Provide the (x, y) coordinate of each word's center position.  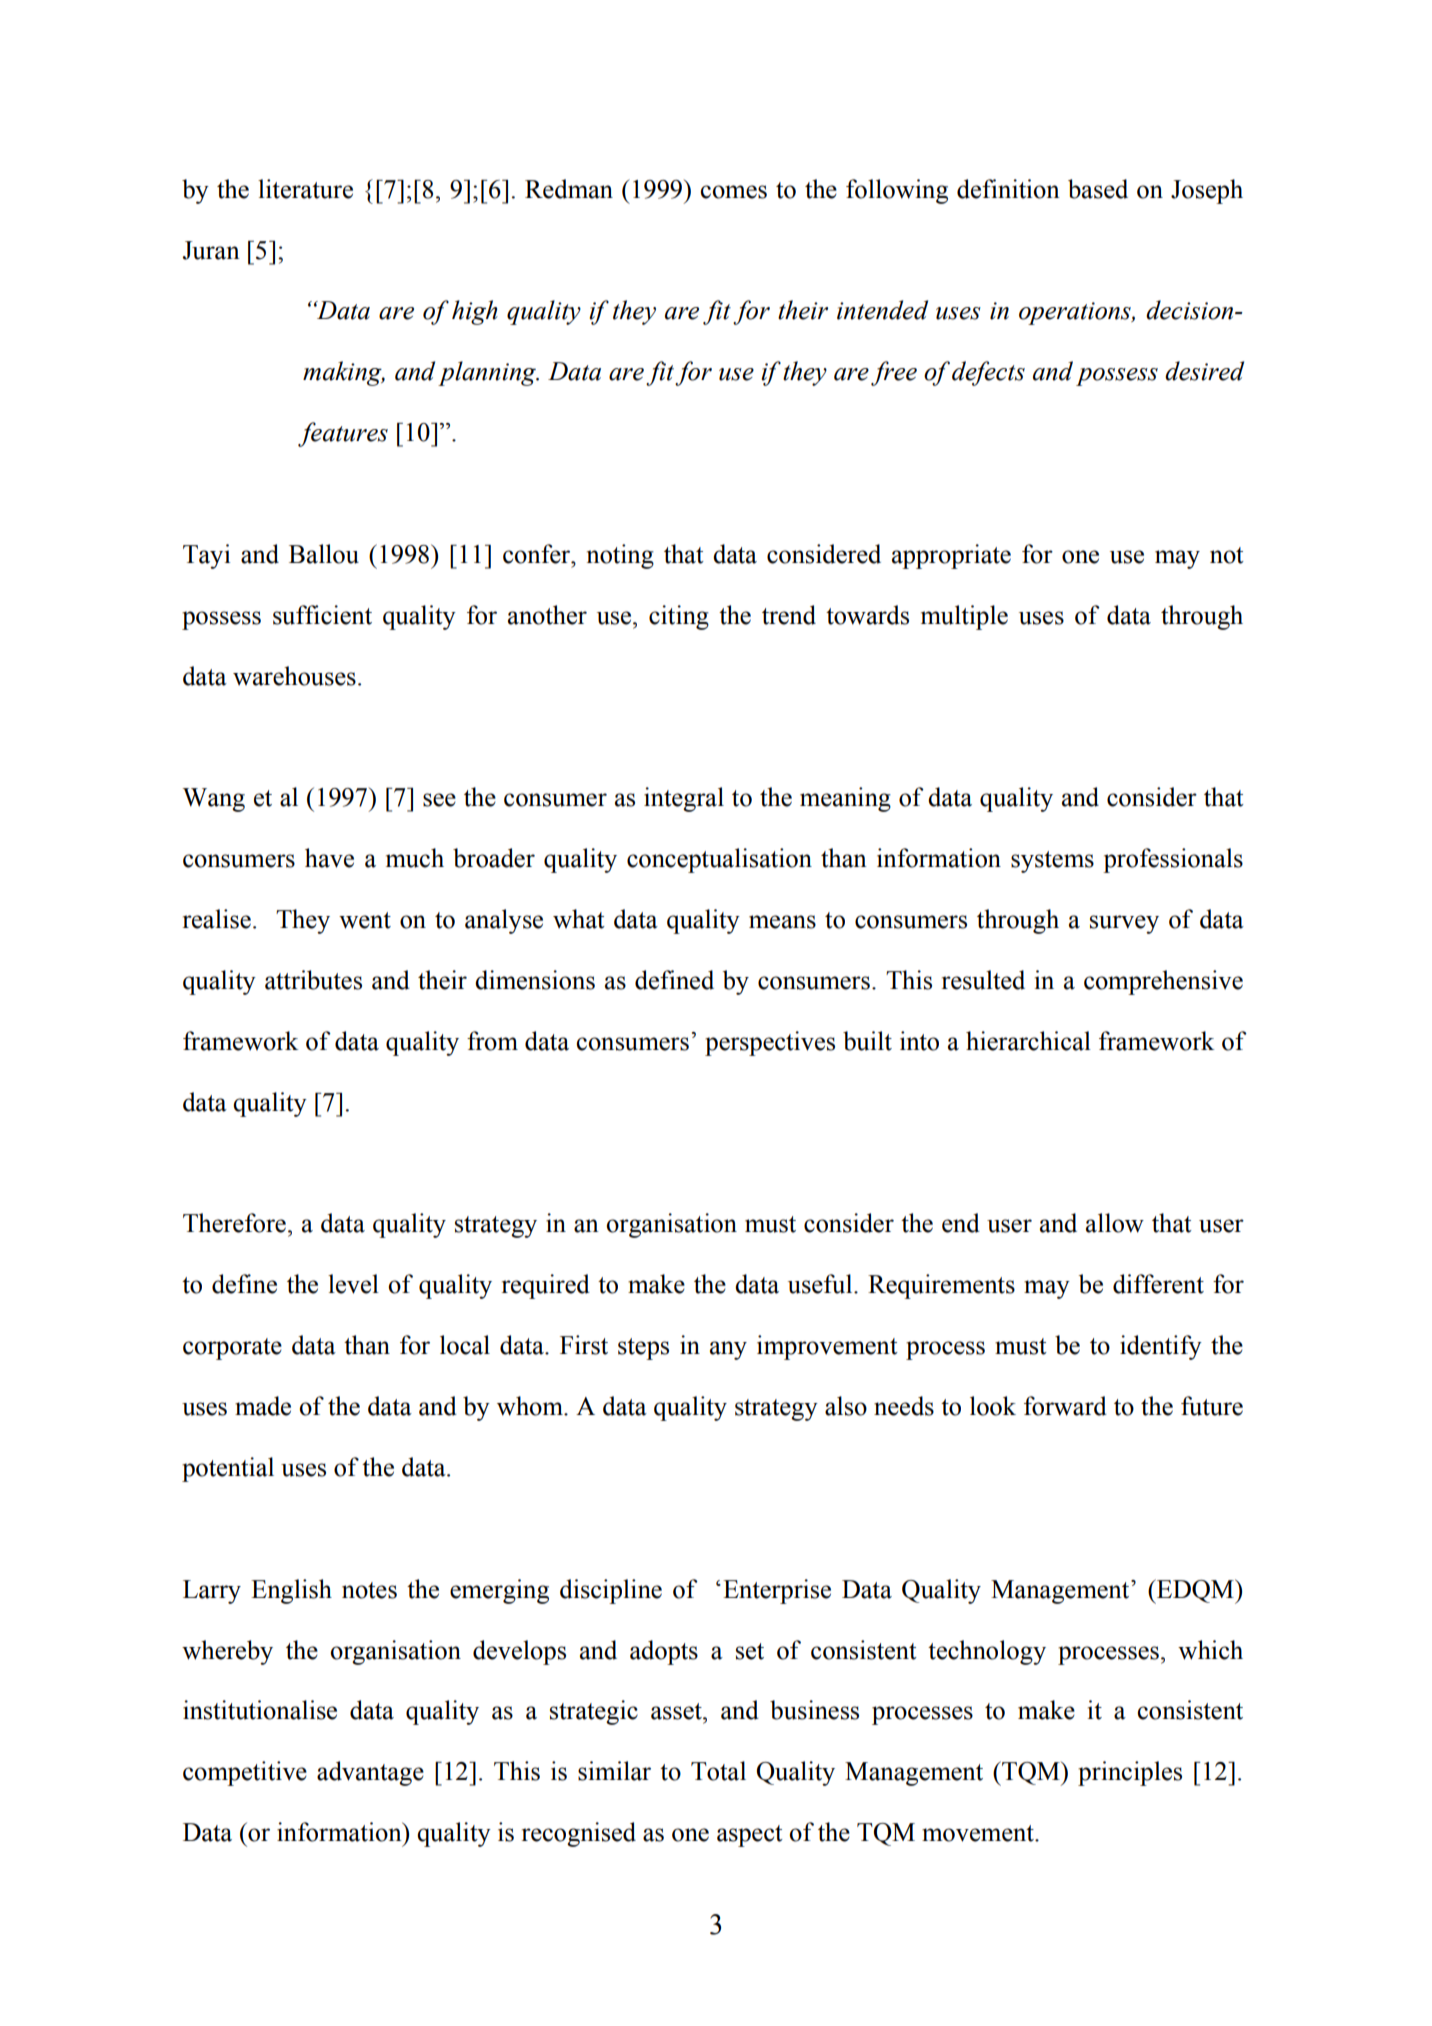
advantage (370, 1773)
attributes (313, 980)
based (1098, 189)
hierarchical (1028, 1041)
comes (733, 192)
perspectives (770, 1043)
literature (305, 189)
